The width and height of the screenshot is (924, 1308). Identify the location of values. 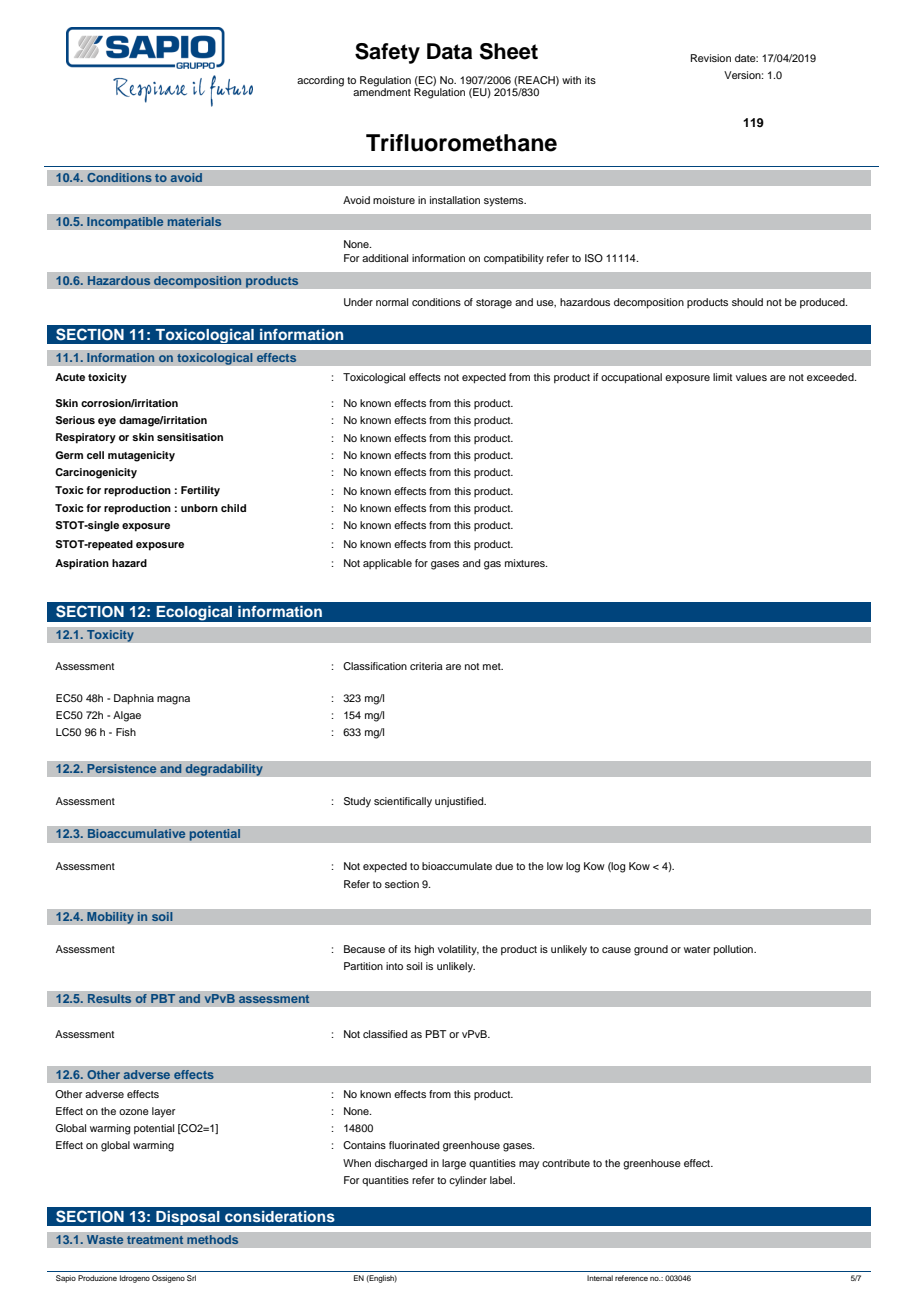
(751, 377).
